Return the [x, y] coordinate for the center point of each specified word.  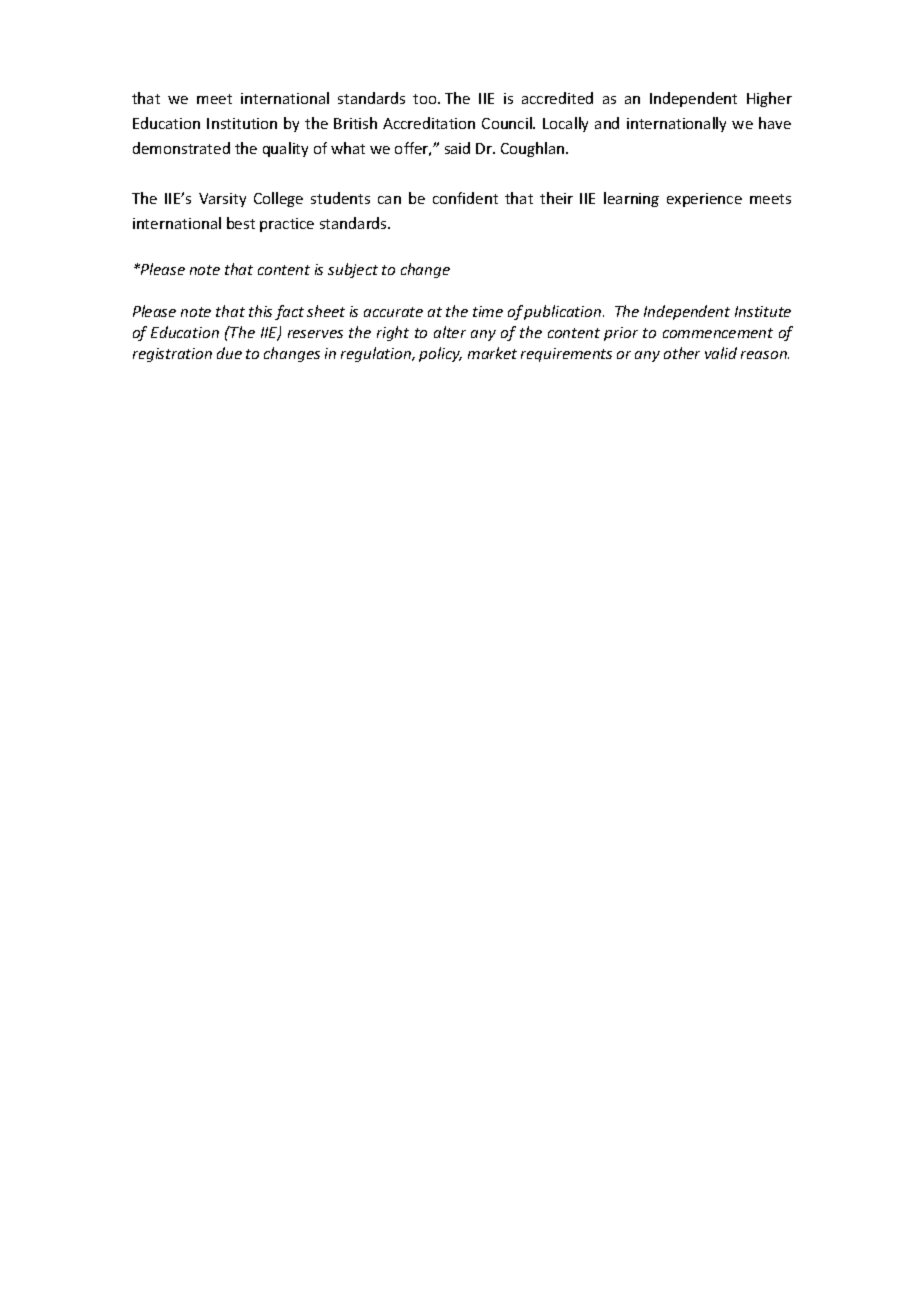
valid [721, 353]
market [492, 353]
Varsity [222, 200]
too [426, 99]
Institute [763, 311]
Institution [242, 123]
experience [704, 200]
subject [353, 270]
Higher [769, 99]
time [488, 311]
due [229, 353]
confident [465, 198]
